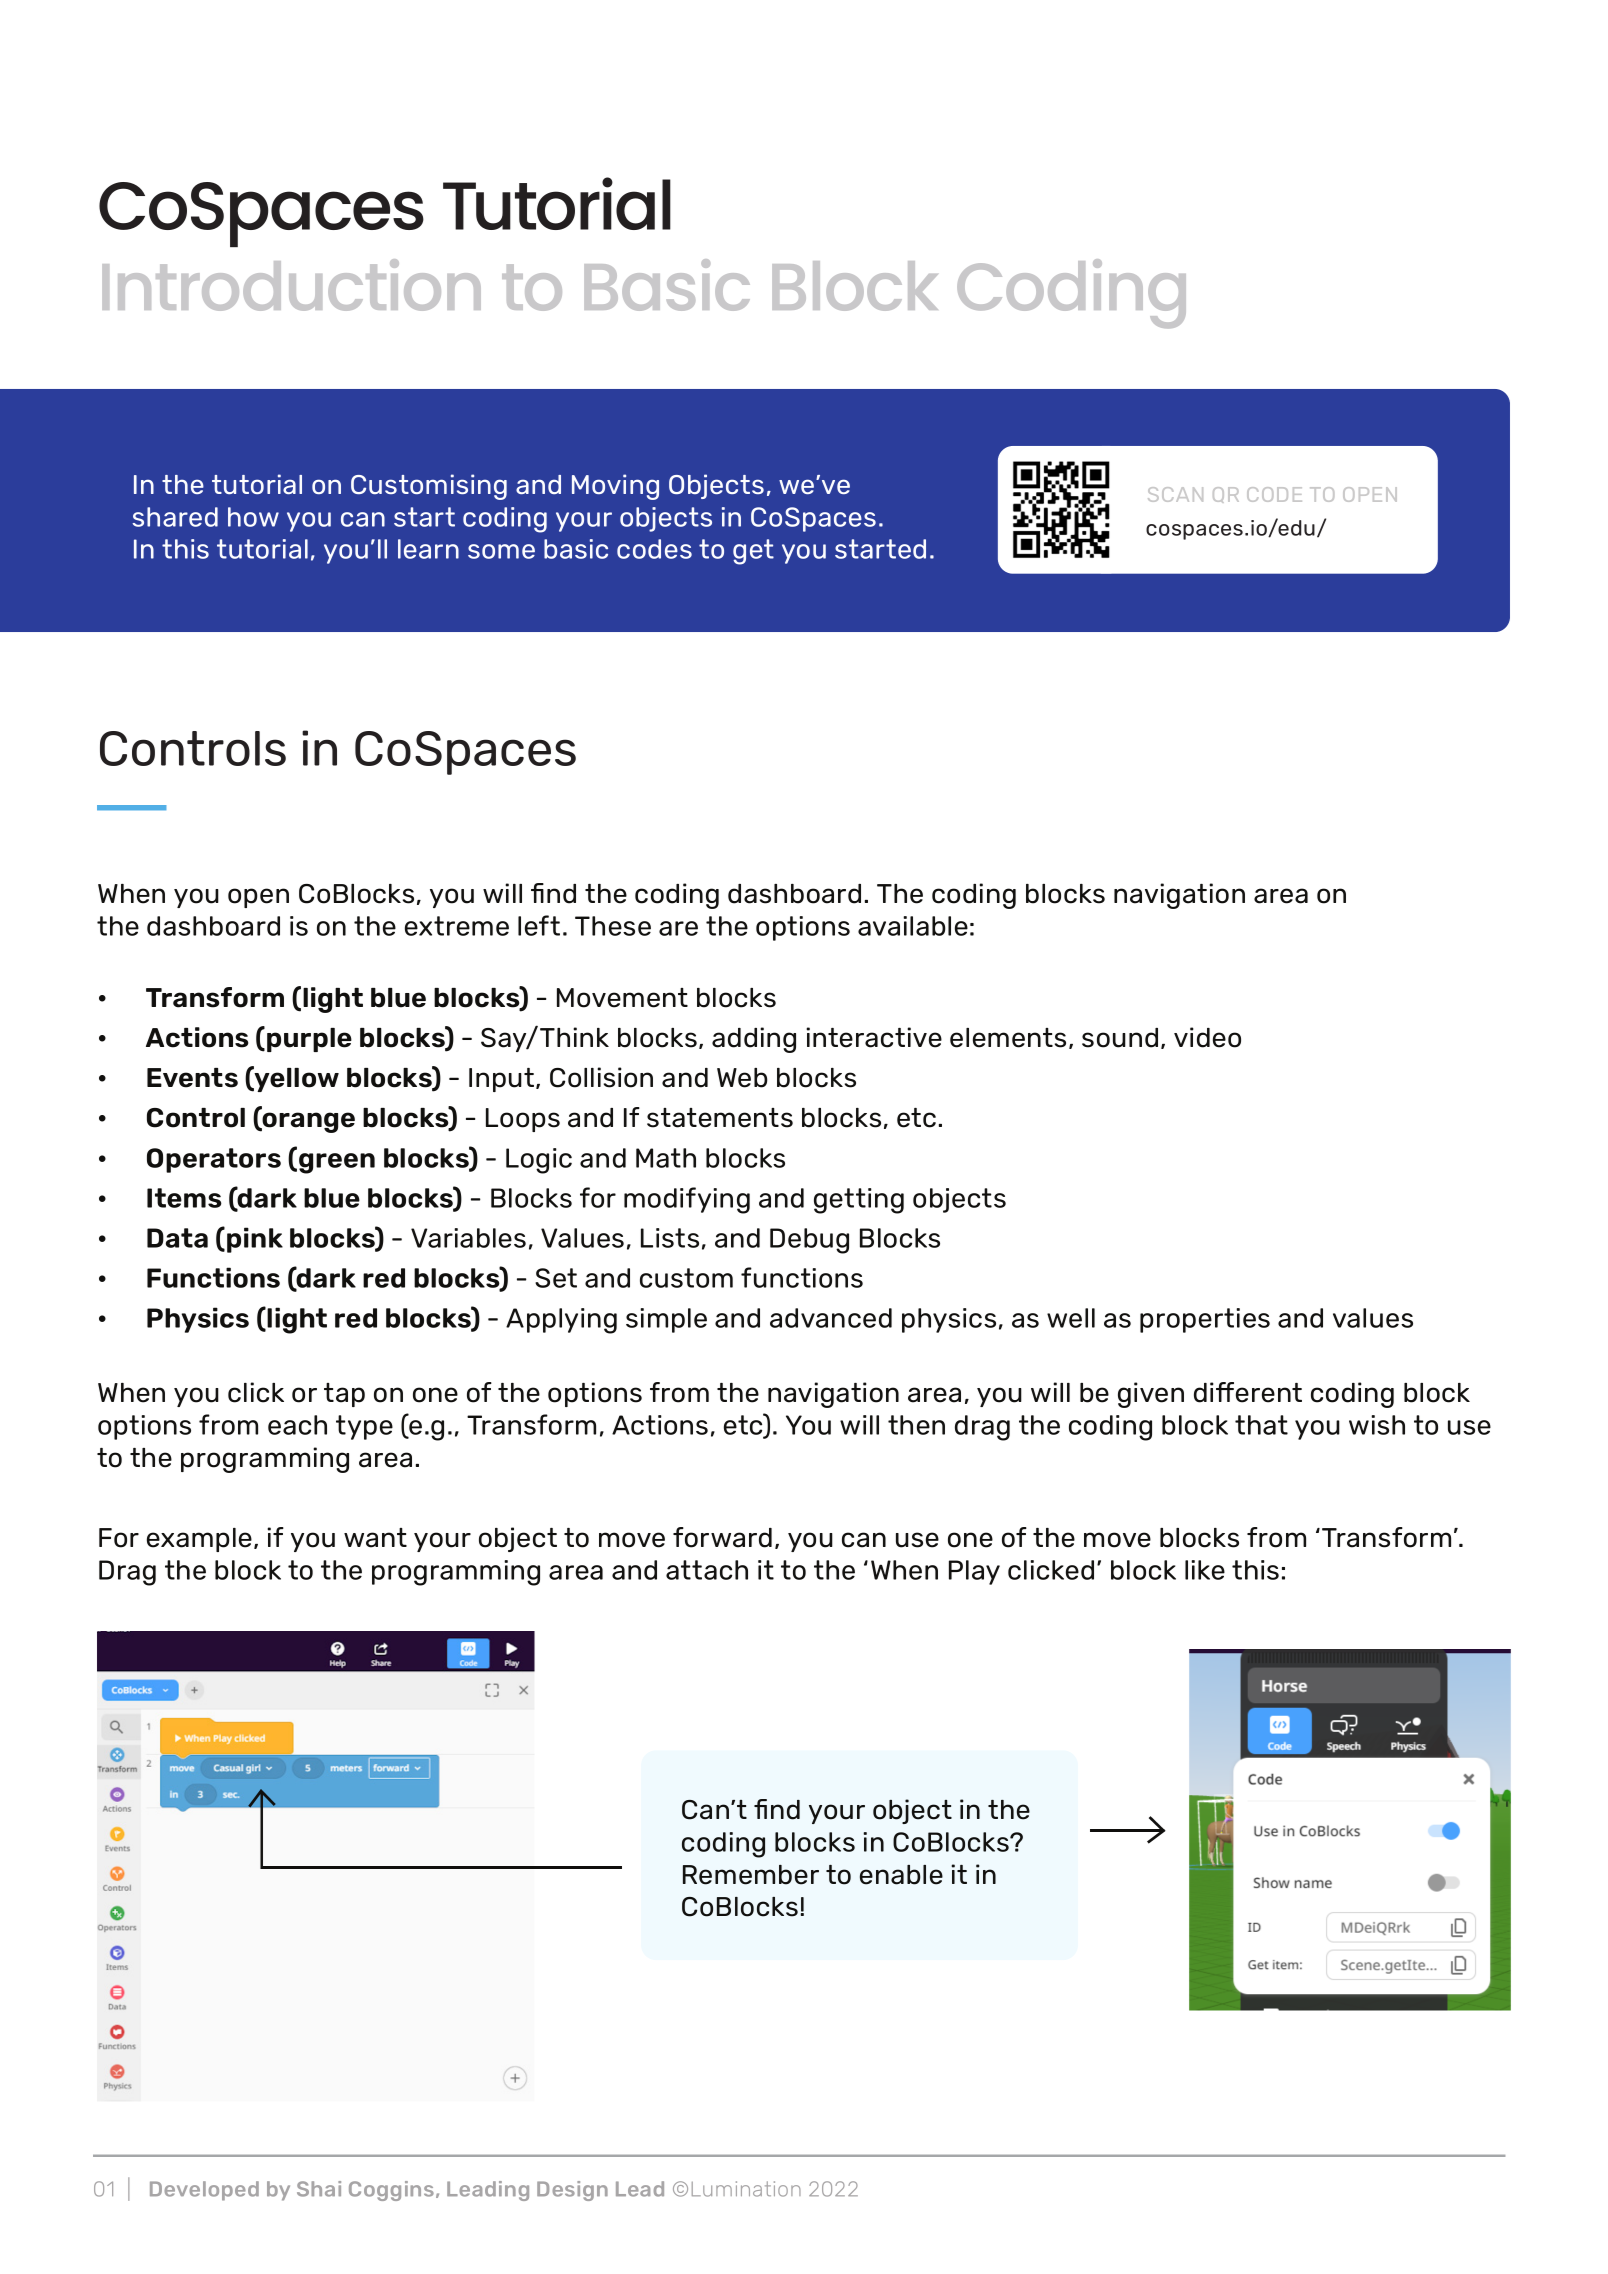 The height and width of the screenshot is (2274, 1608). Describe the element at coordinates (1205, 1320) in the screenshot. I see `properties` at that location.
